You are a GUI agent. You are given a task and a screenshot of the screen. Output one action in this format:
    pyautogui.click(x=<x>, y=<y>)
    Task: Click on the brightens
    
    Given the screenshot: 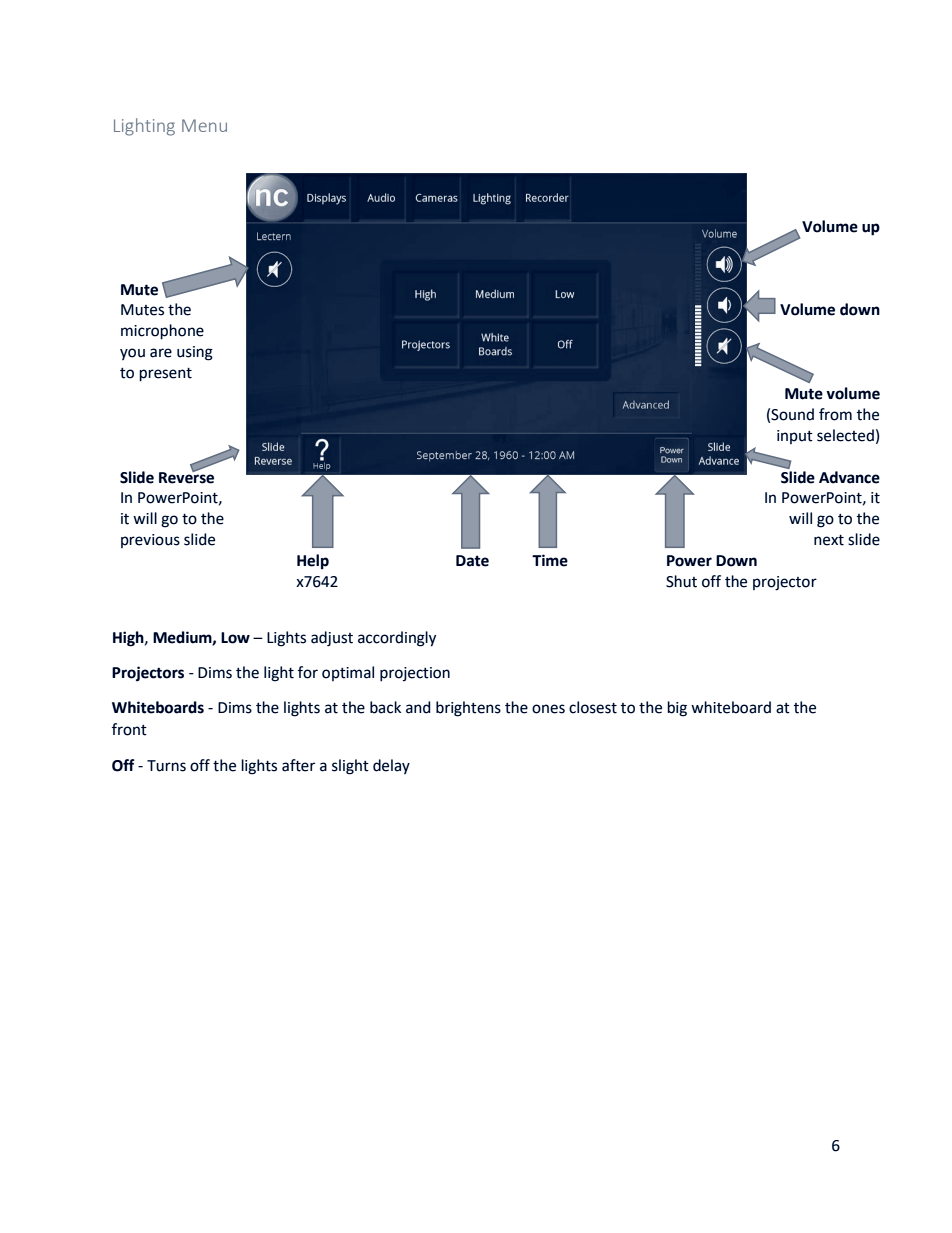 What is the action you would take?
    pyautogui.click(x=468, y=709)
